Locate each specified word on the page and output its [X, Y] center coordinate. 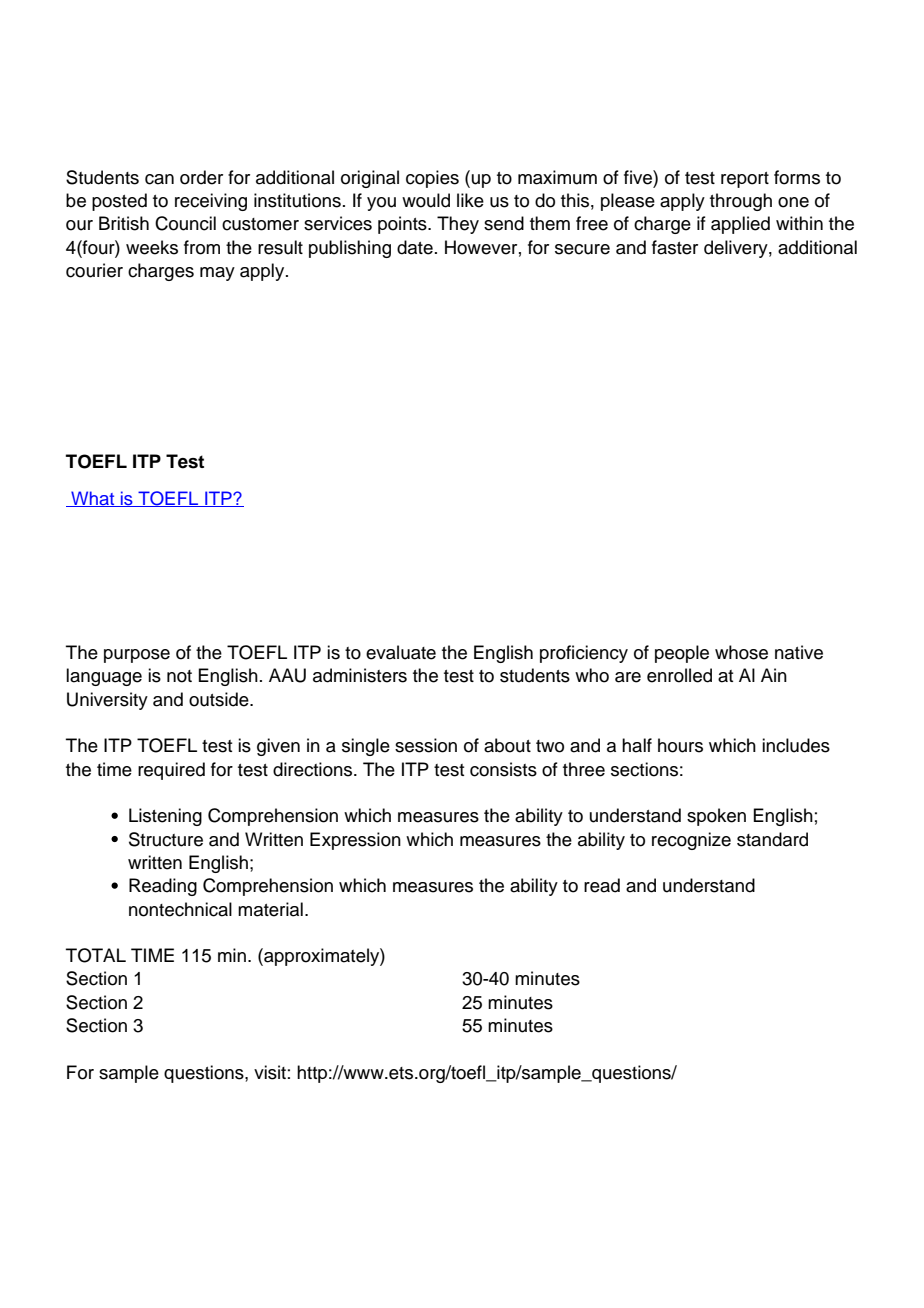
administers [360, 675]
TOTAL [96, 955]
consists [503, 769]
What [93, 499]
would [426, 200]
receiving [211, 202]
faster [675, 247]
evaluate [401, 652]
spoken [716, 817]
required [171, 771]
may [217, 274]
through [741, 202]
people [682, 654]
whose [741, 652]
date [415, 247]
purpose [137, 656]
